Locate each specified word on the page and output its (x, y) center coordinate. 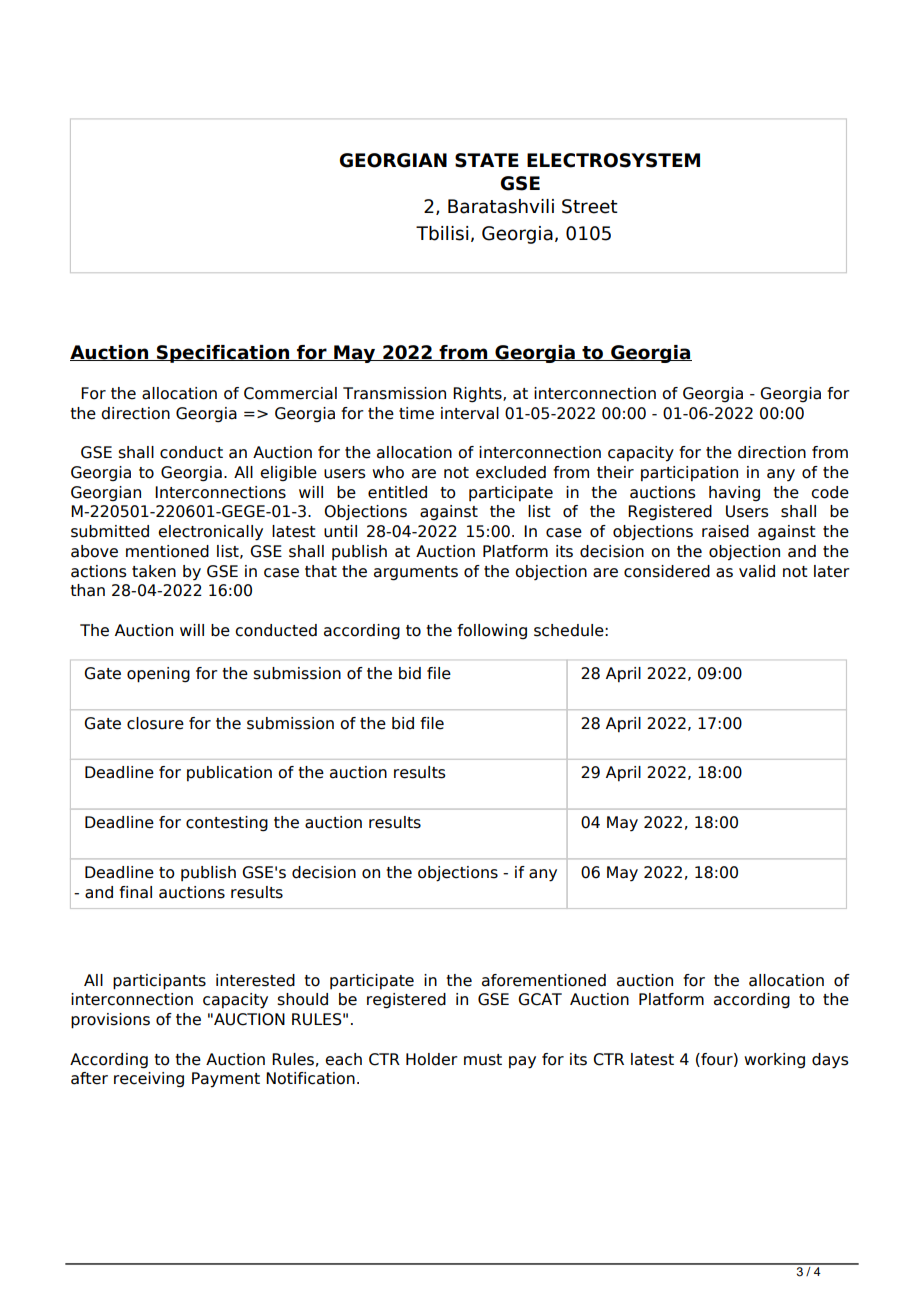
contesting (227, 824)
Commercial (290, 393)
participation (689, 474)
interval (470, 413)
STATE (487, 160)
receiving (149, 1080)
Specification (223, 354)
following (492, 632)
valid (757, 571)
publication (229, 774)
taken (154, 571)
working (774, 1061)
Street (590, 206)
